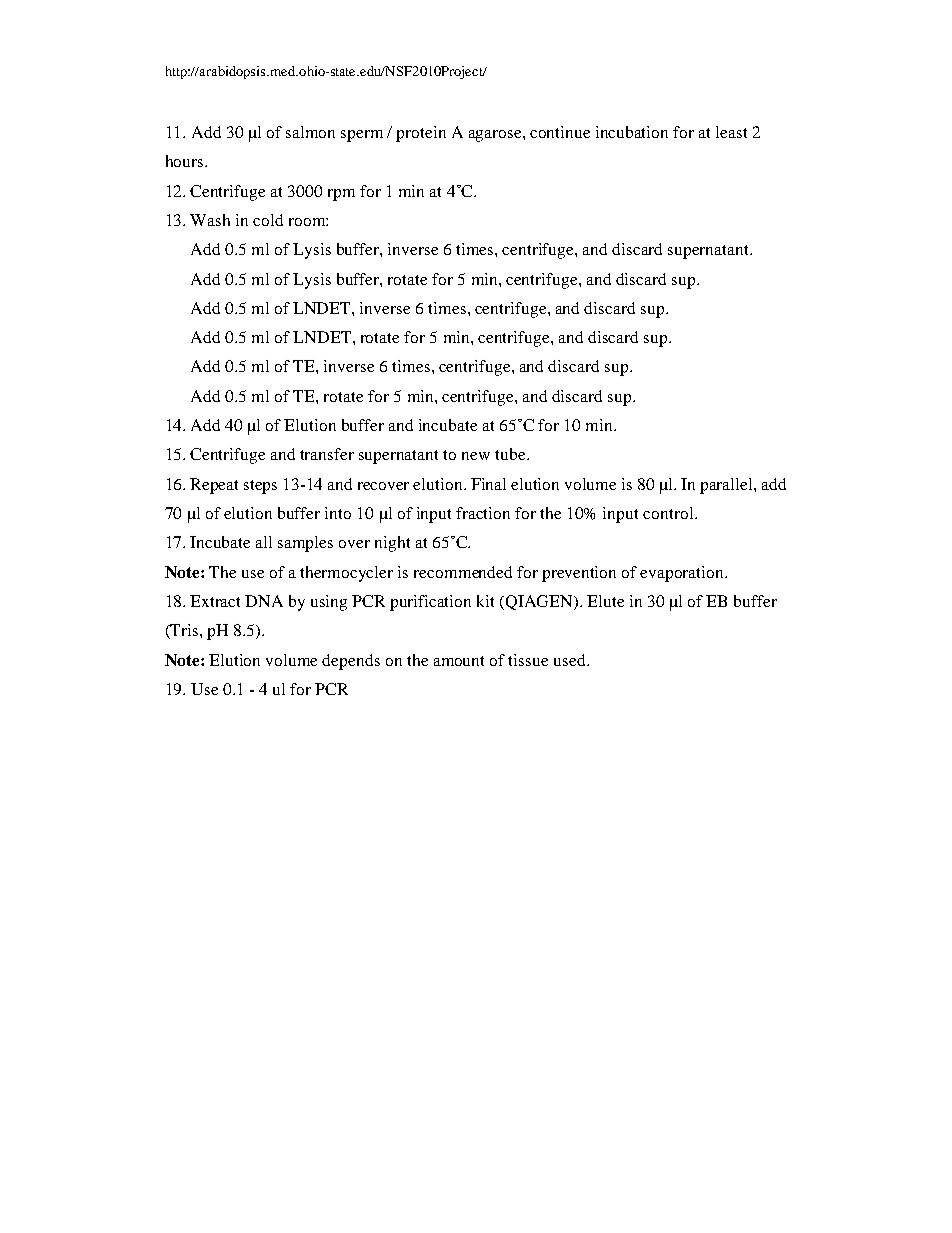 The height and width of the page is (1233, 952). What do you see at coordinates (496, 136) in the page?
I see `agarose` at bounding box center [496, 136].
